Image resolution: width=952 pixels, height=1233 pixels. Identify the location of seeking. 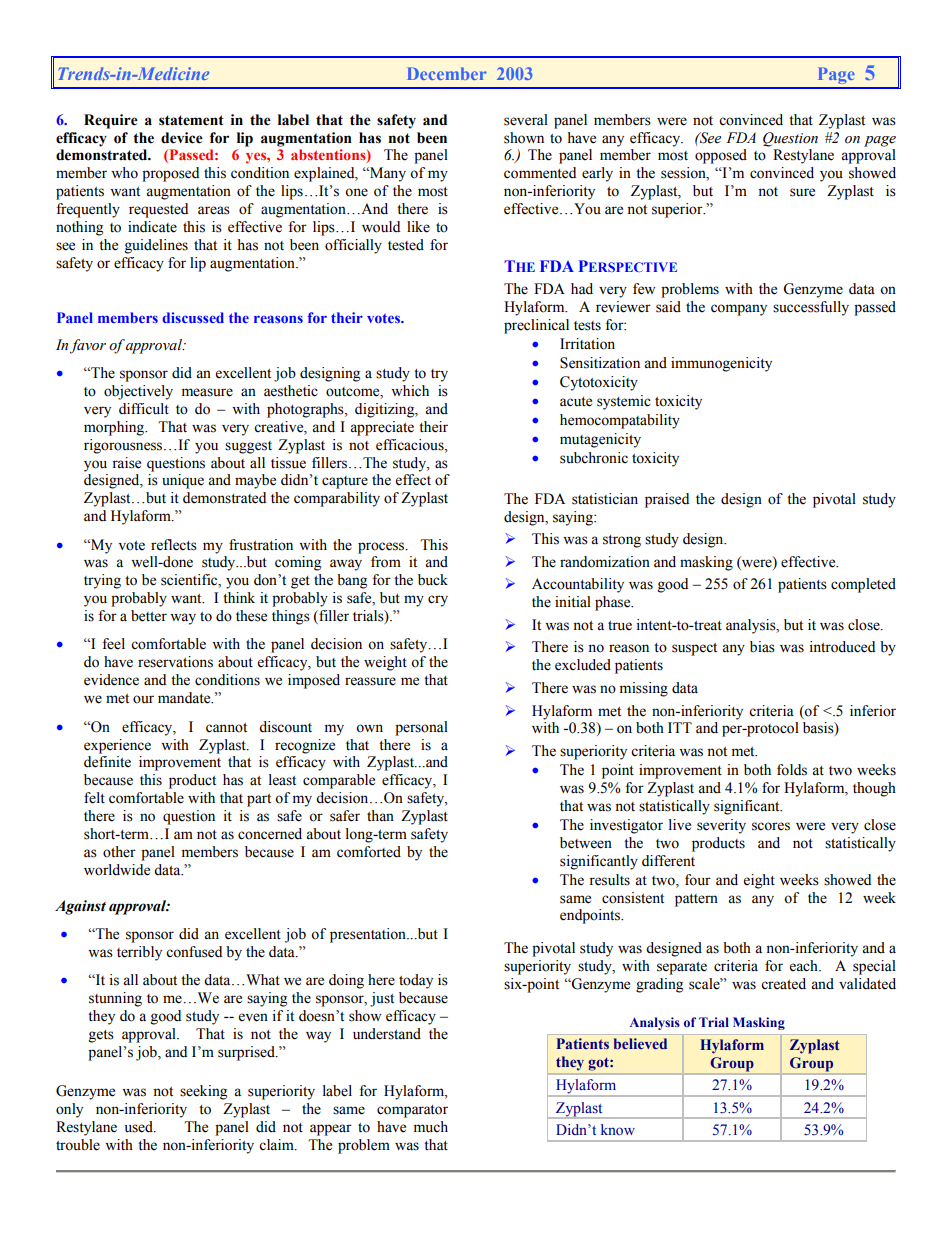
(203, 1092).
